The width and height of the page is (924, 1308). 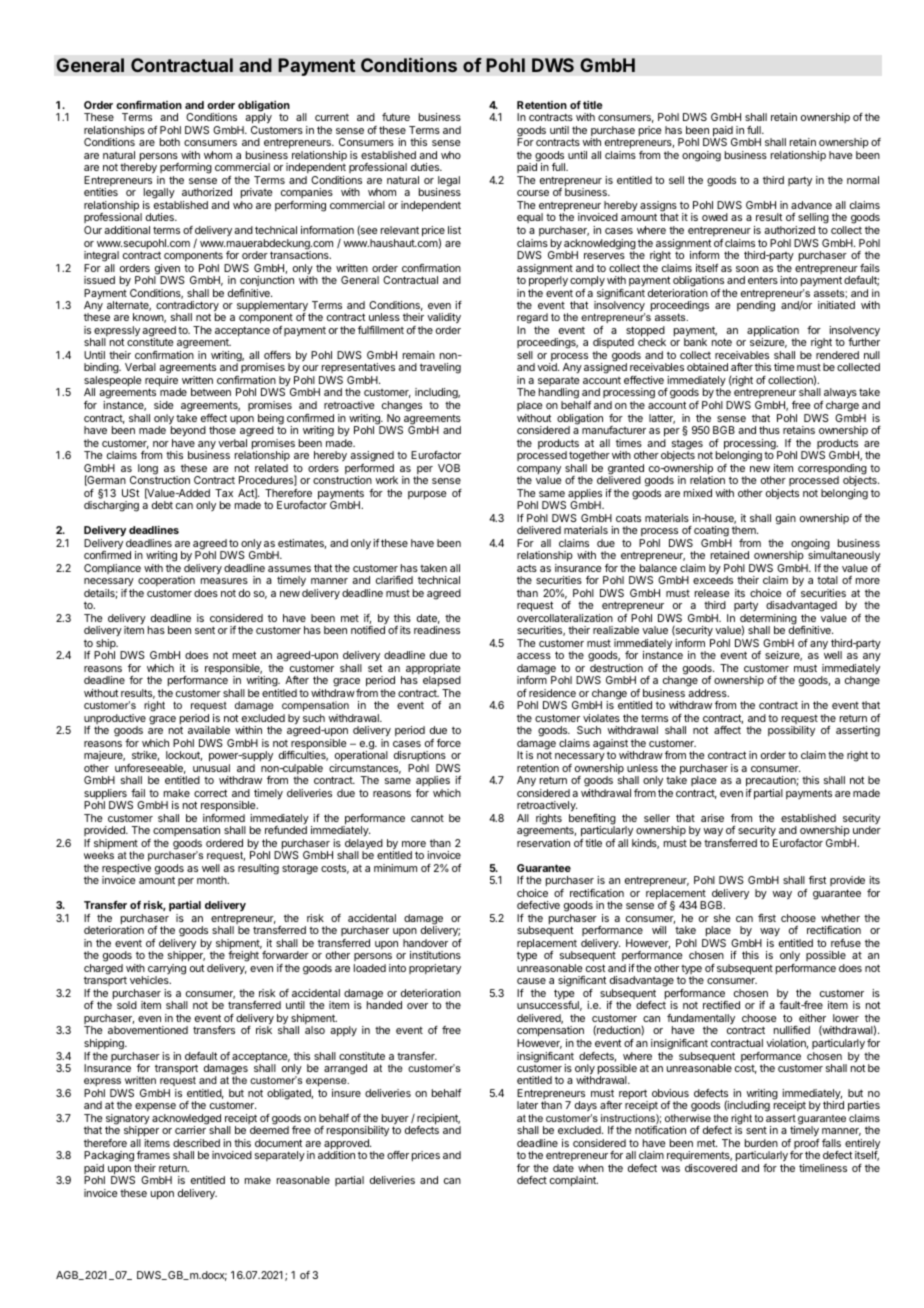 What do you see at coordinates (533, 193) in the page?
I see `course` at bounding box center [533, 193].
